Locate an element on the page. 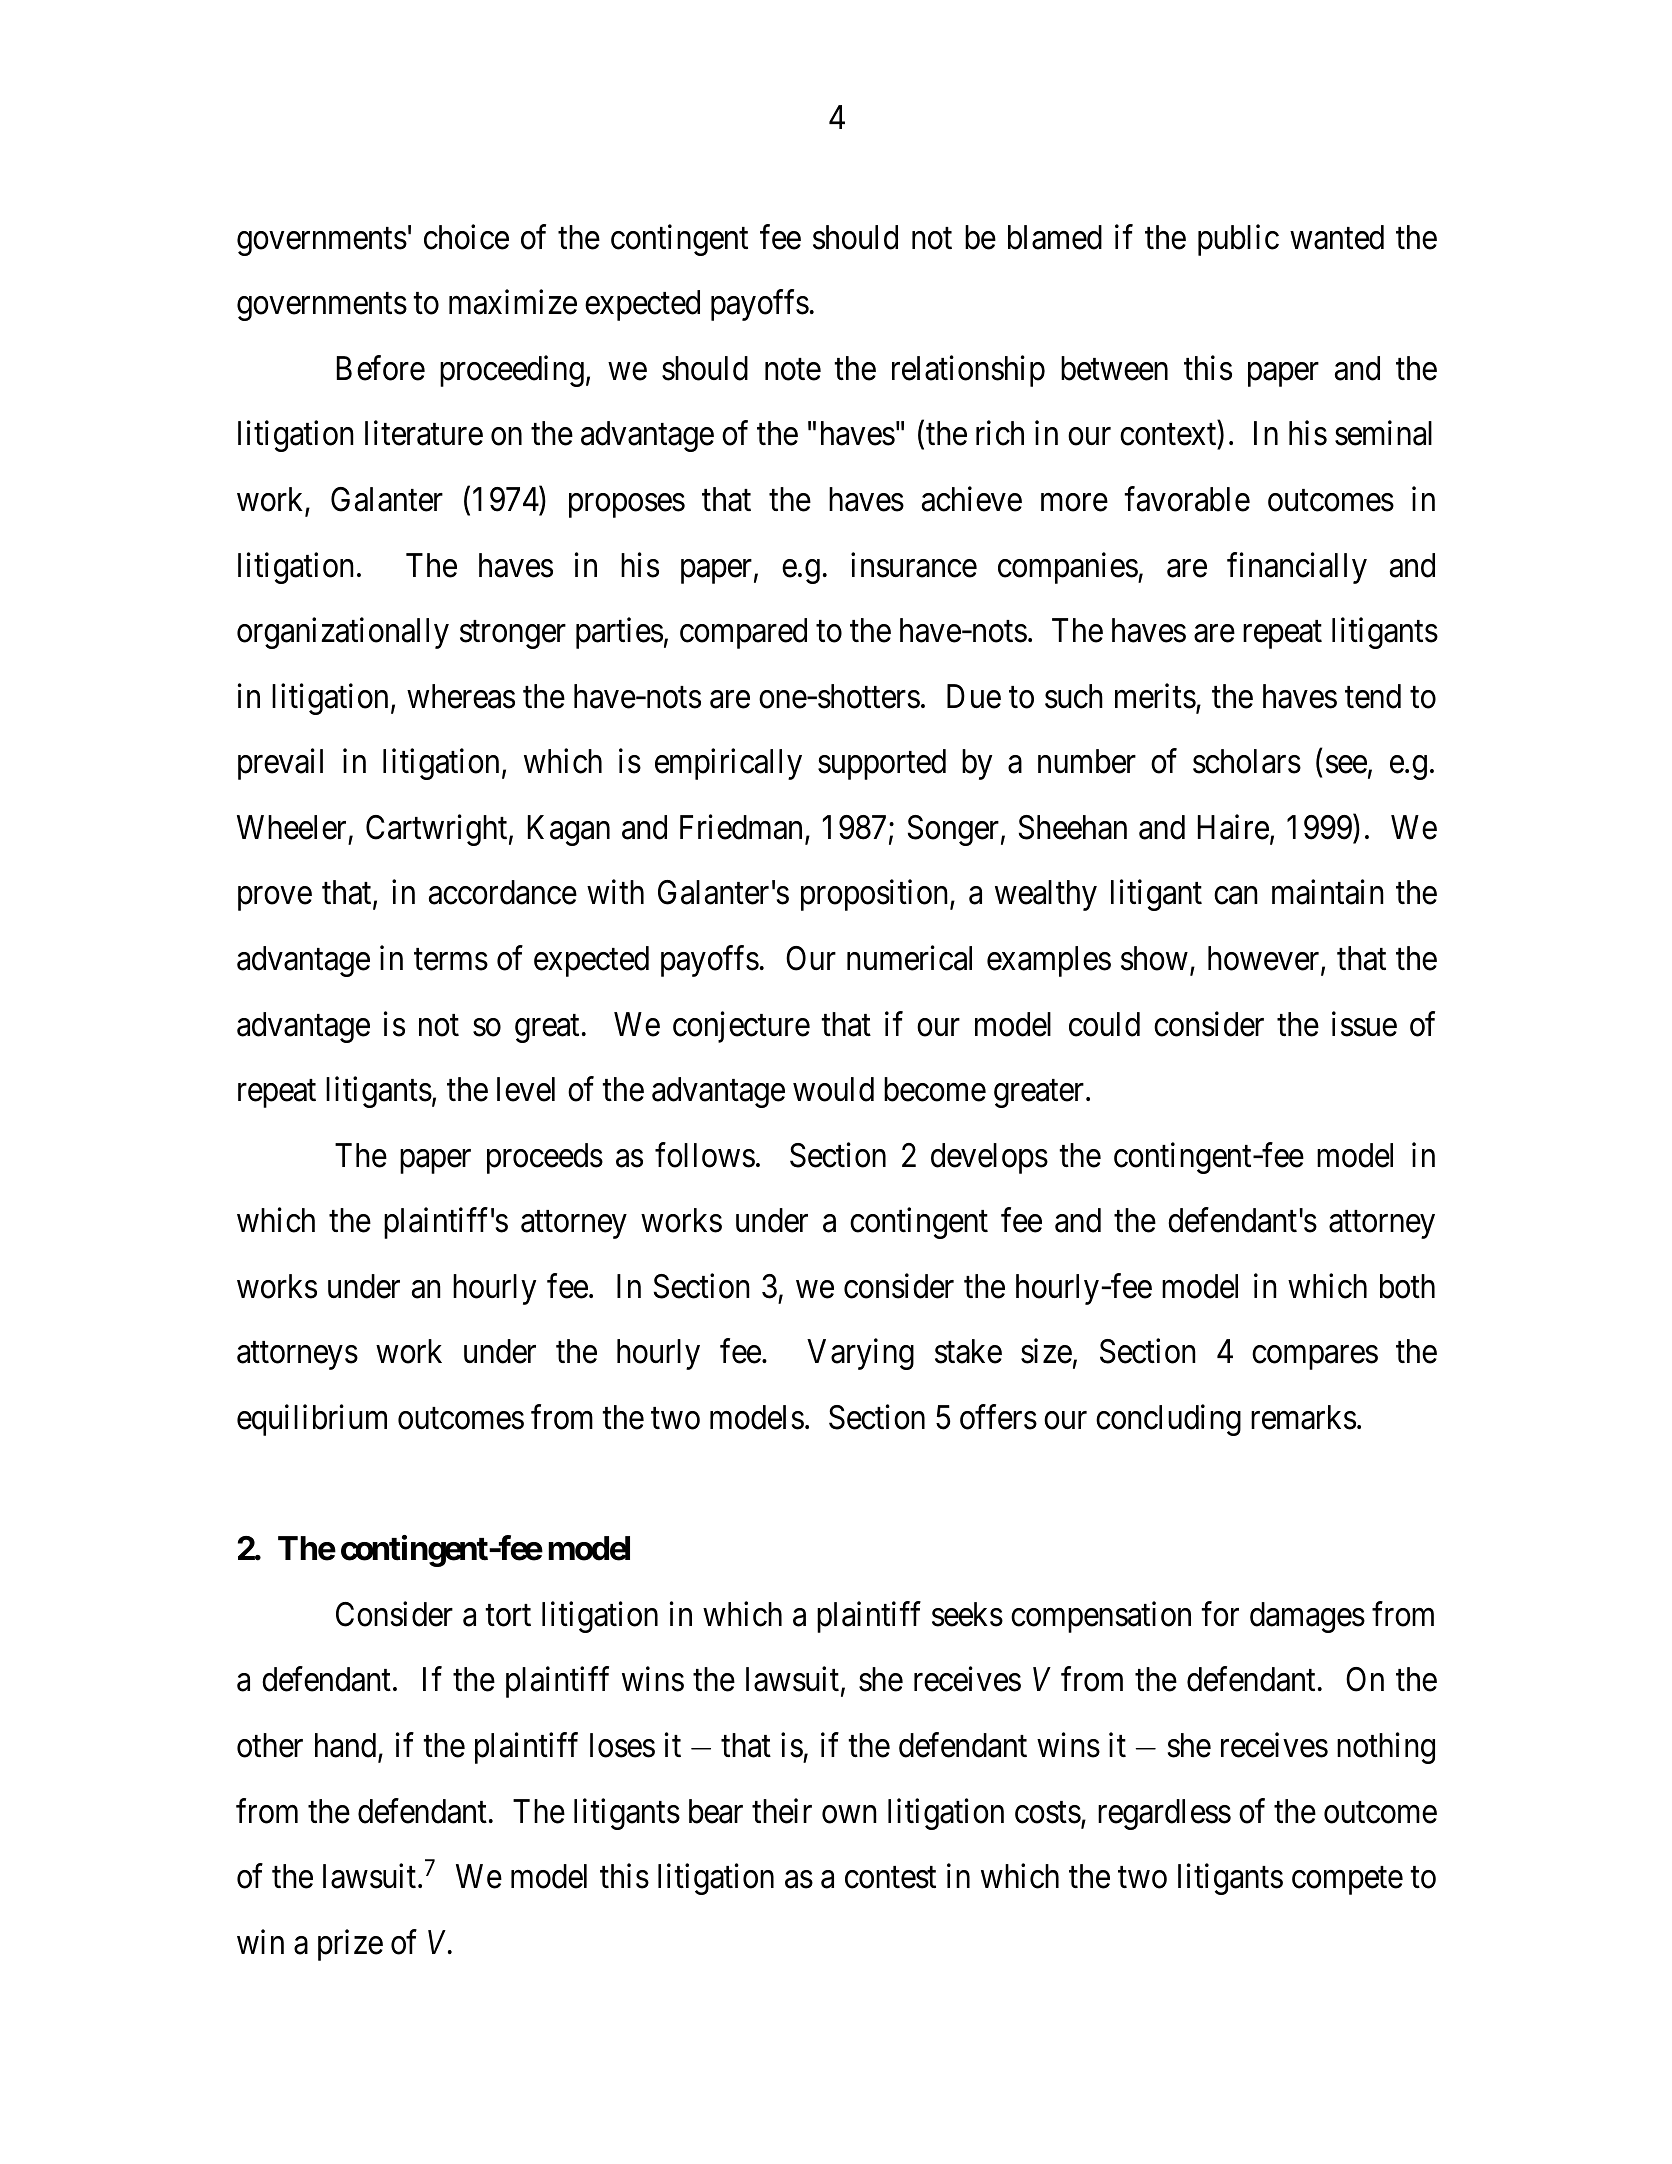  issue is located at coordinates (1364, 1024).
